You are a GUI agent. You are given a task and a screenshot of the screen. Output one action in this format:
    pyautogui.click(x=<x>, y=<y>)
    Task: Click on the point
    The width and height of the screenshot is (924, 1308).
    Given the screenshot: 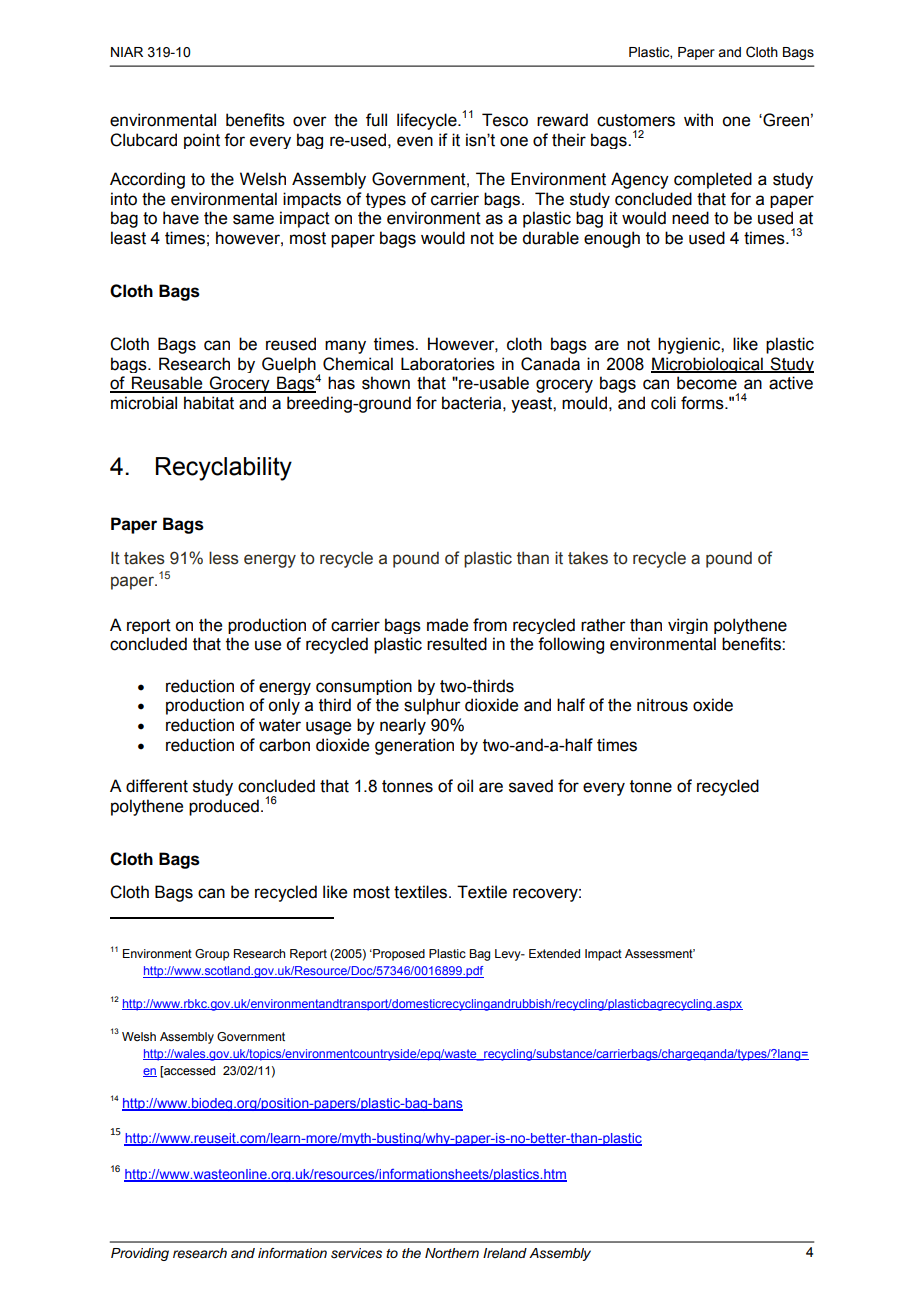 What is the action you would take?
    pyautogui.click(x=202, y=141)
